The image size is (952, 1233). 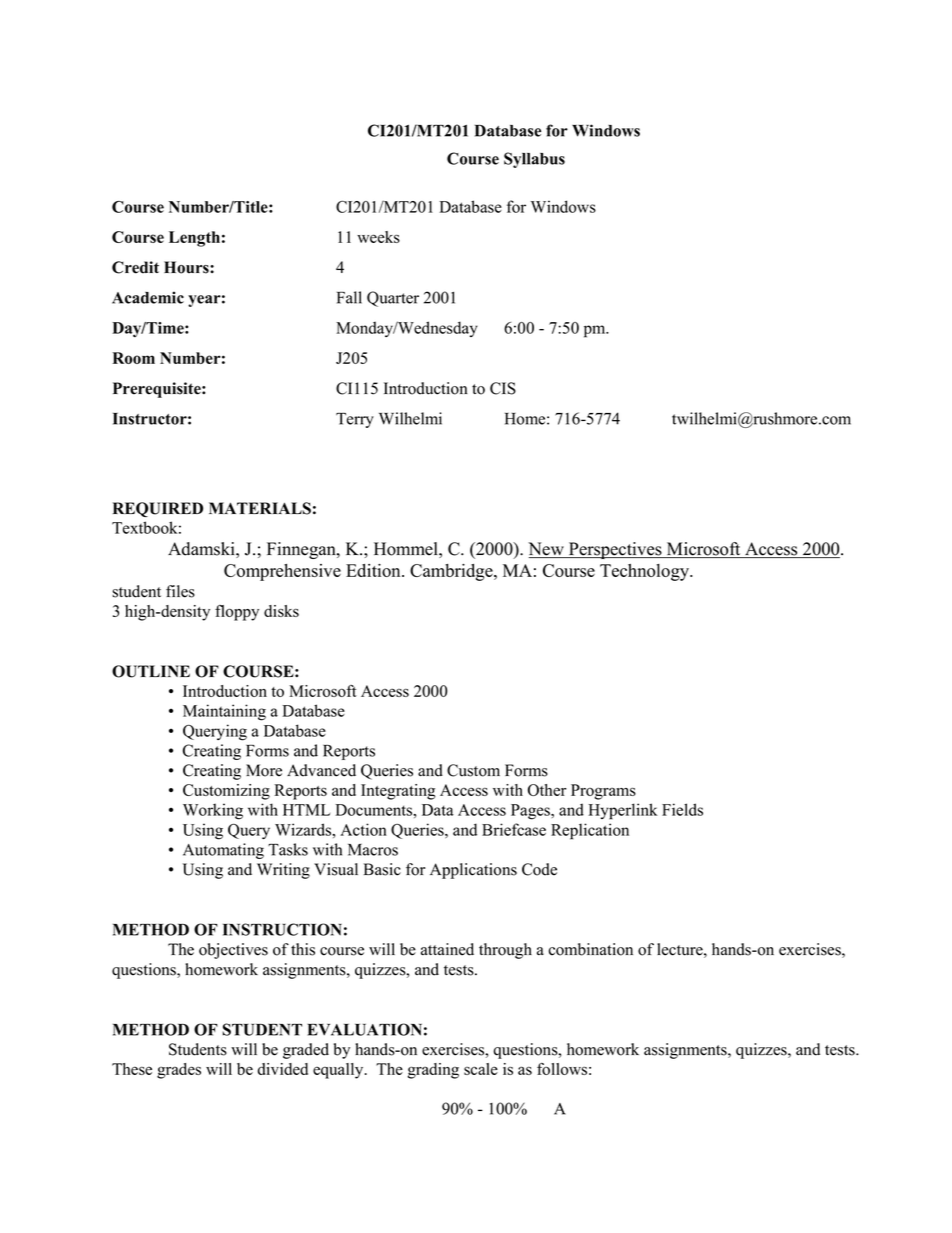 I want to click on Programs, so click(x=603, y=792).
